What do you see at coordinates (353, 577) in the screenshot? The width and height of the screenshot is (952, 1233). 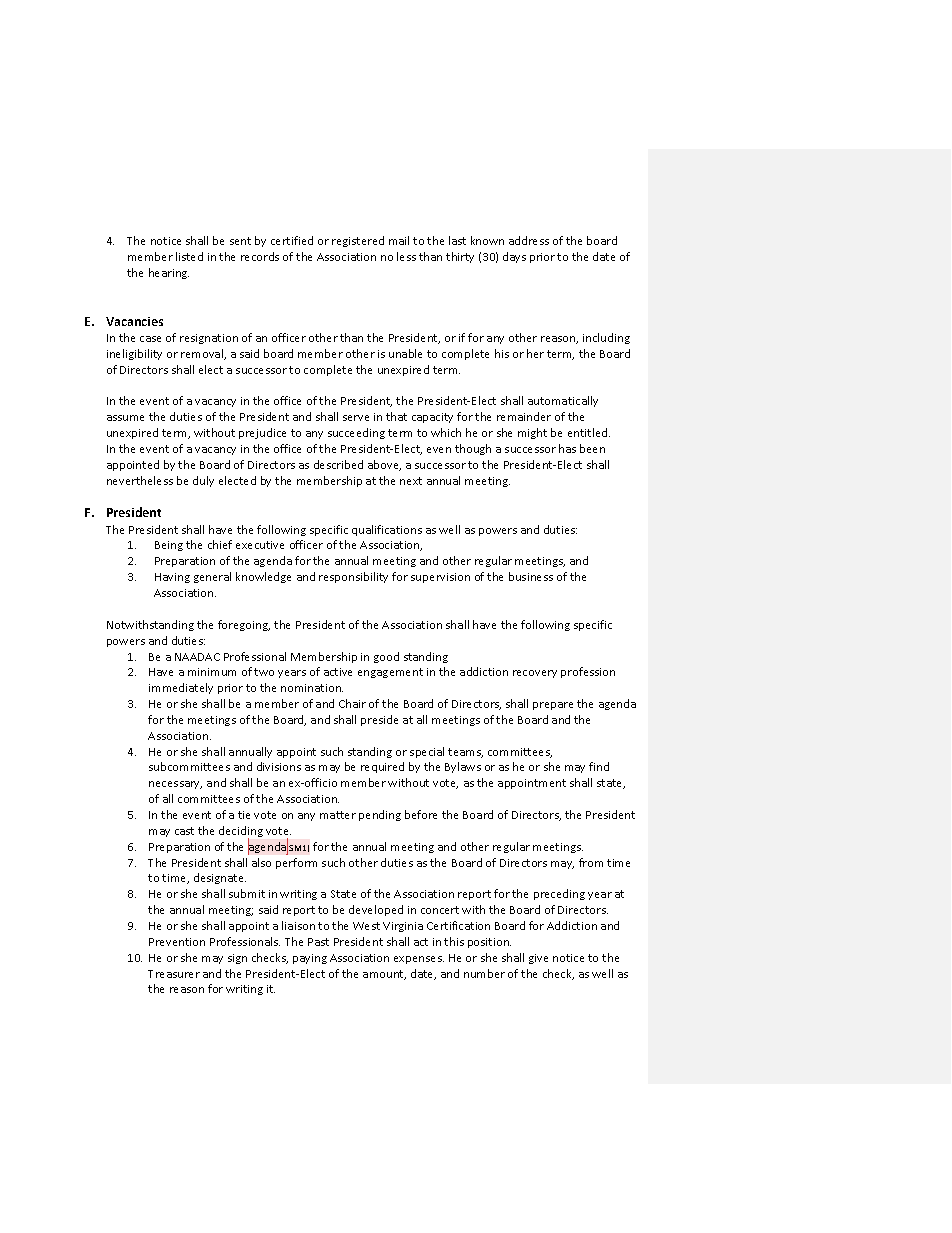 I see `responsibility` at bounding box center [353, 577].
